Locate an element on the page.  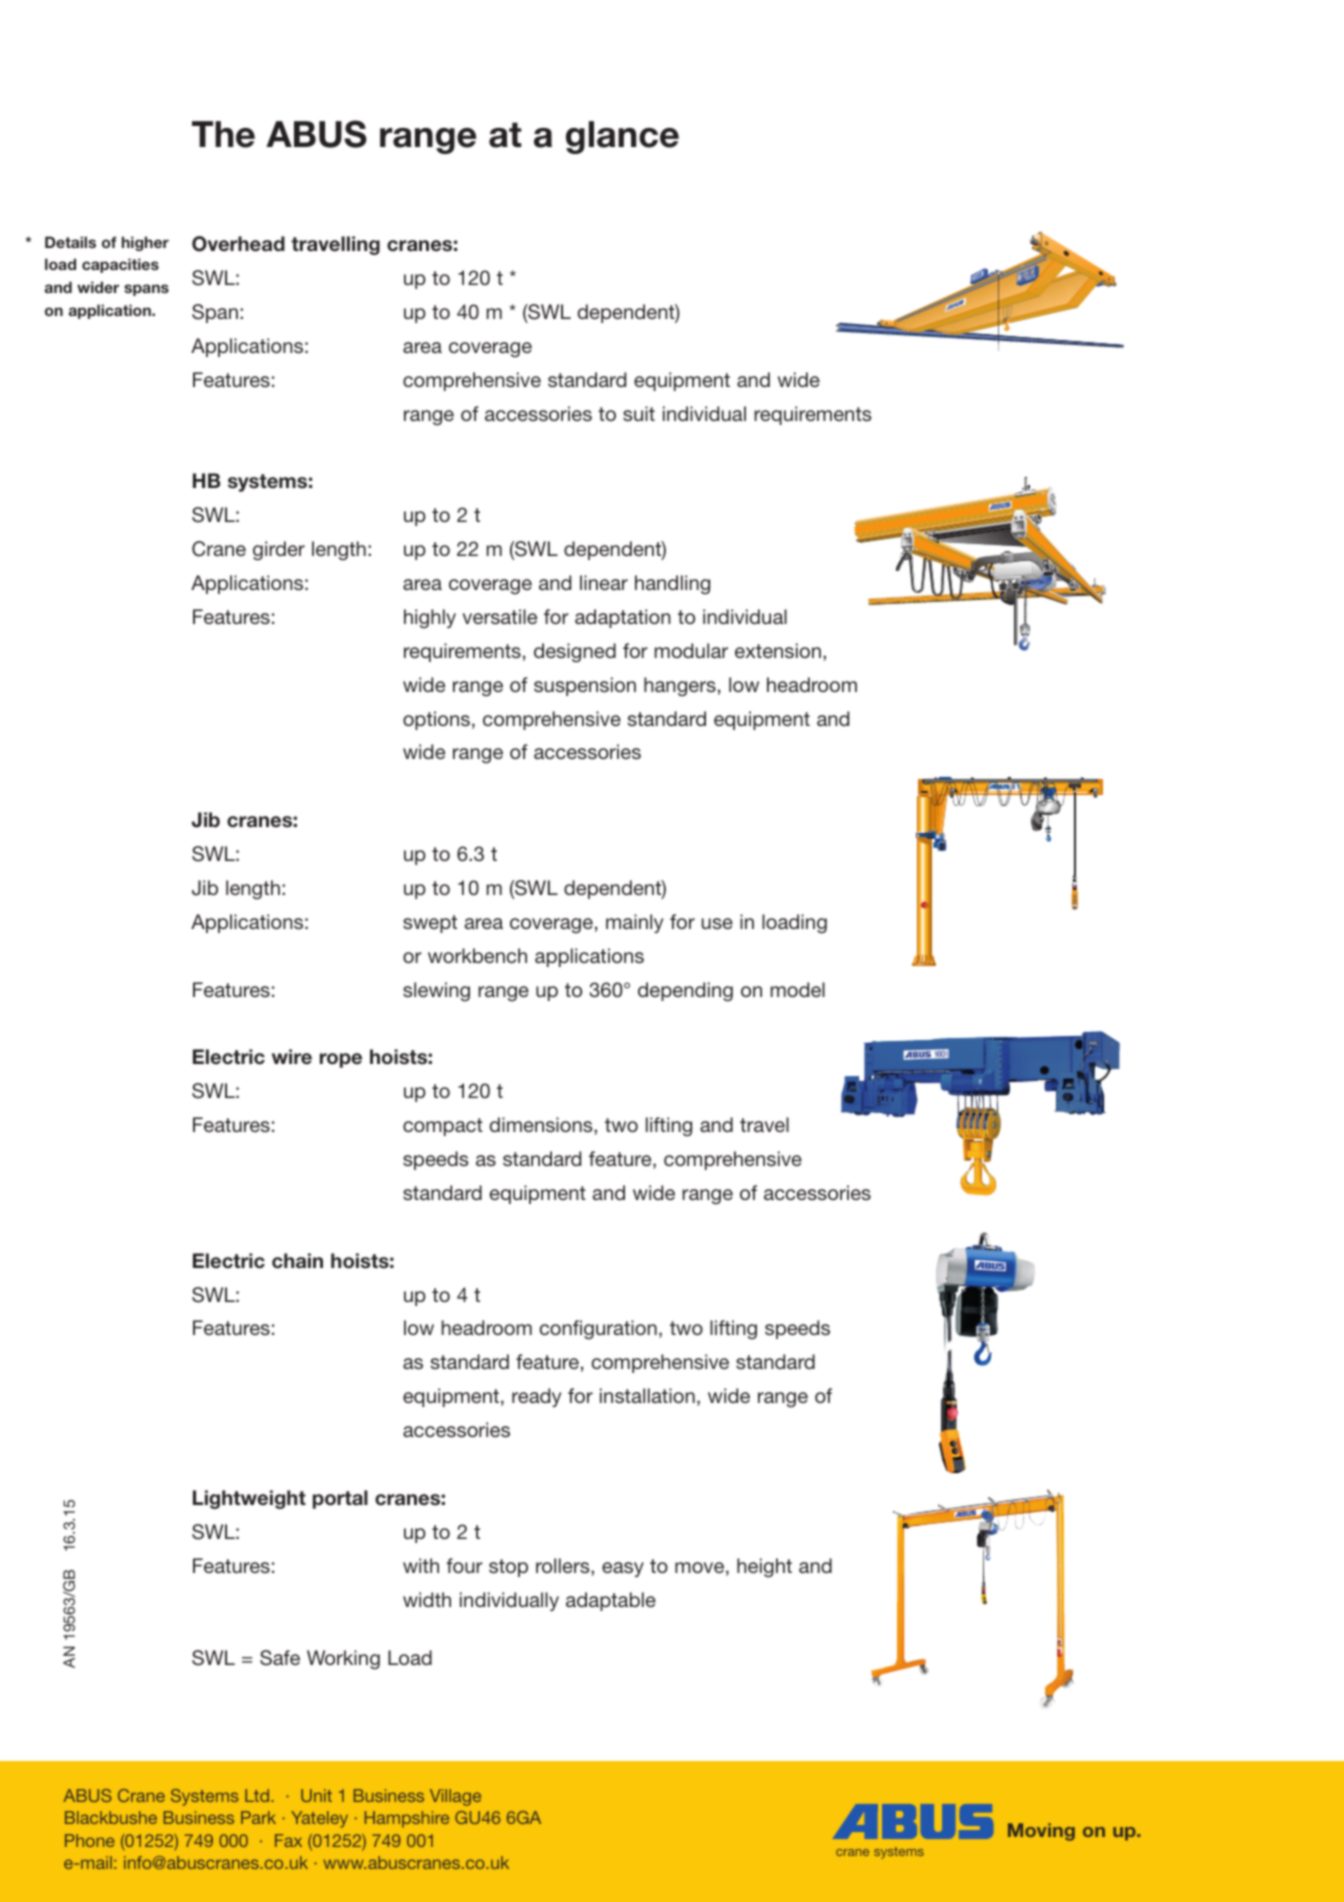
suit is located at coordinates (639, 413).
